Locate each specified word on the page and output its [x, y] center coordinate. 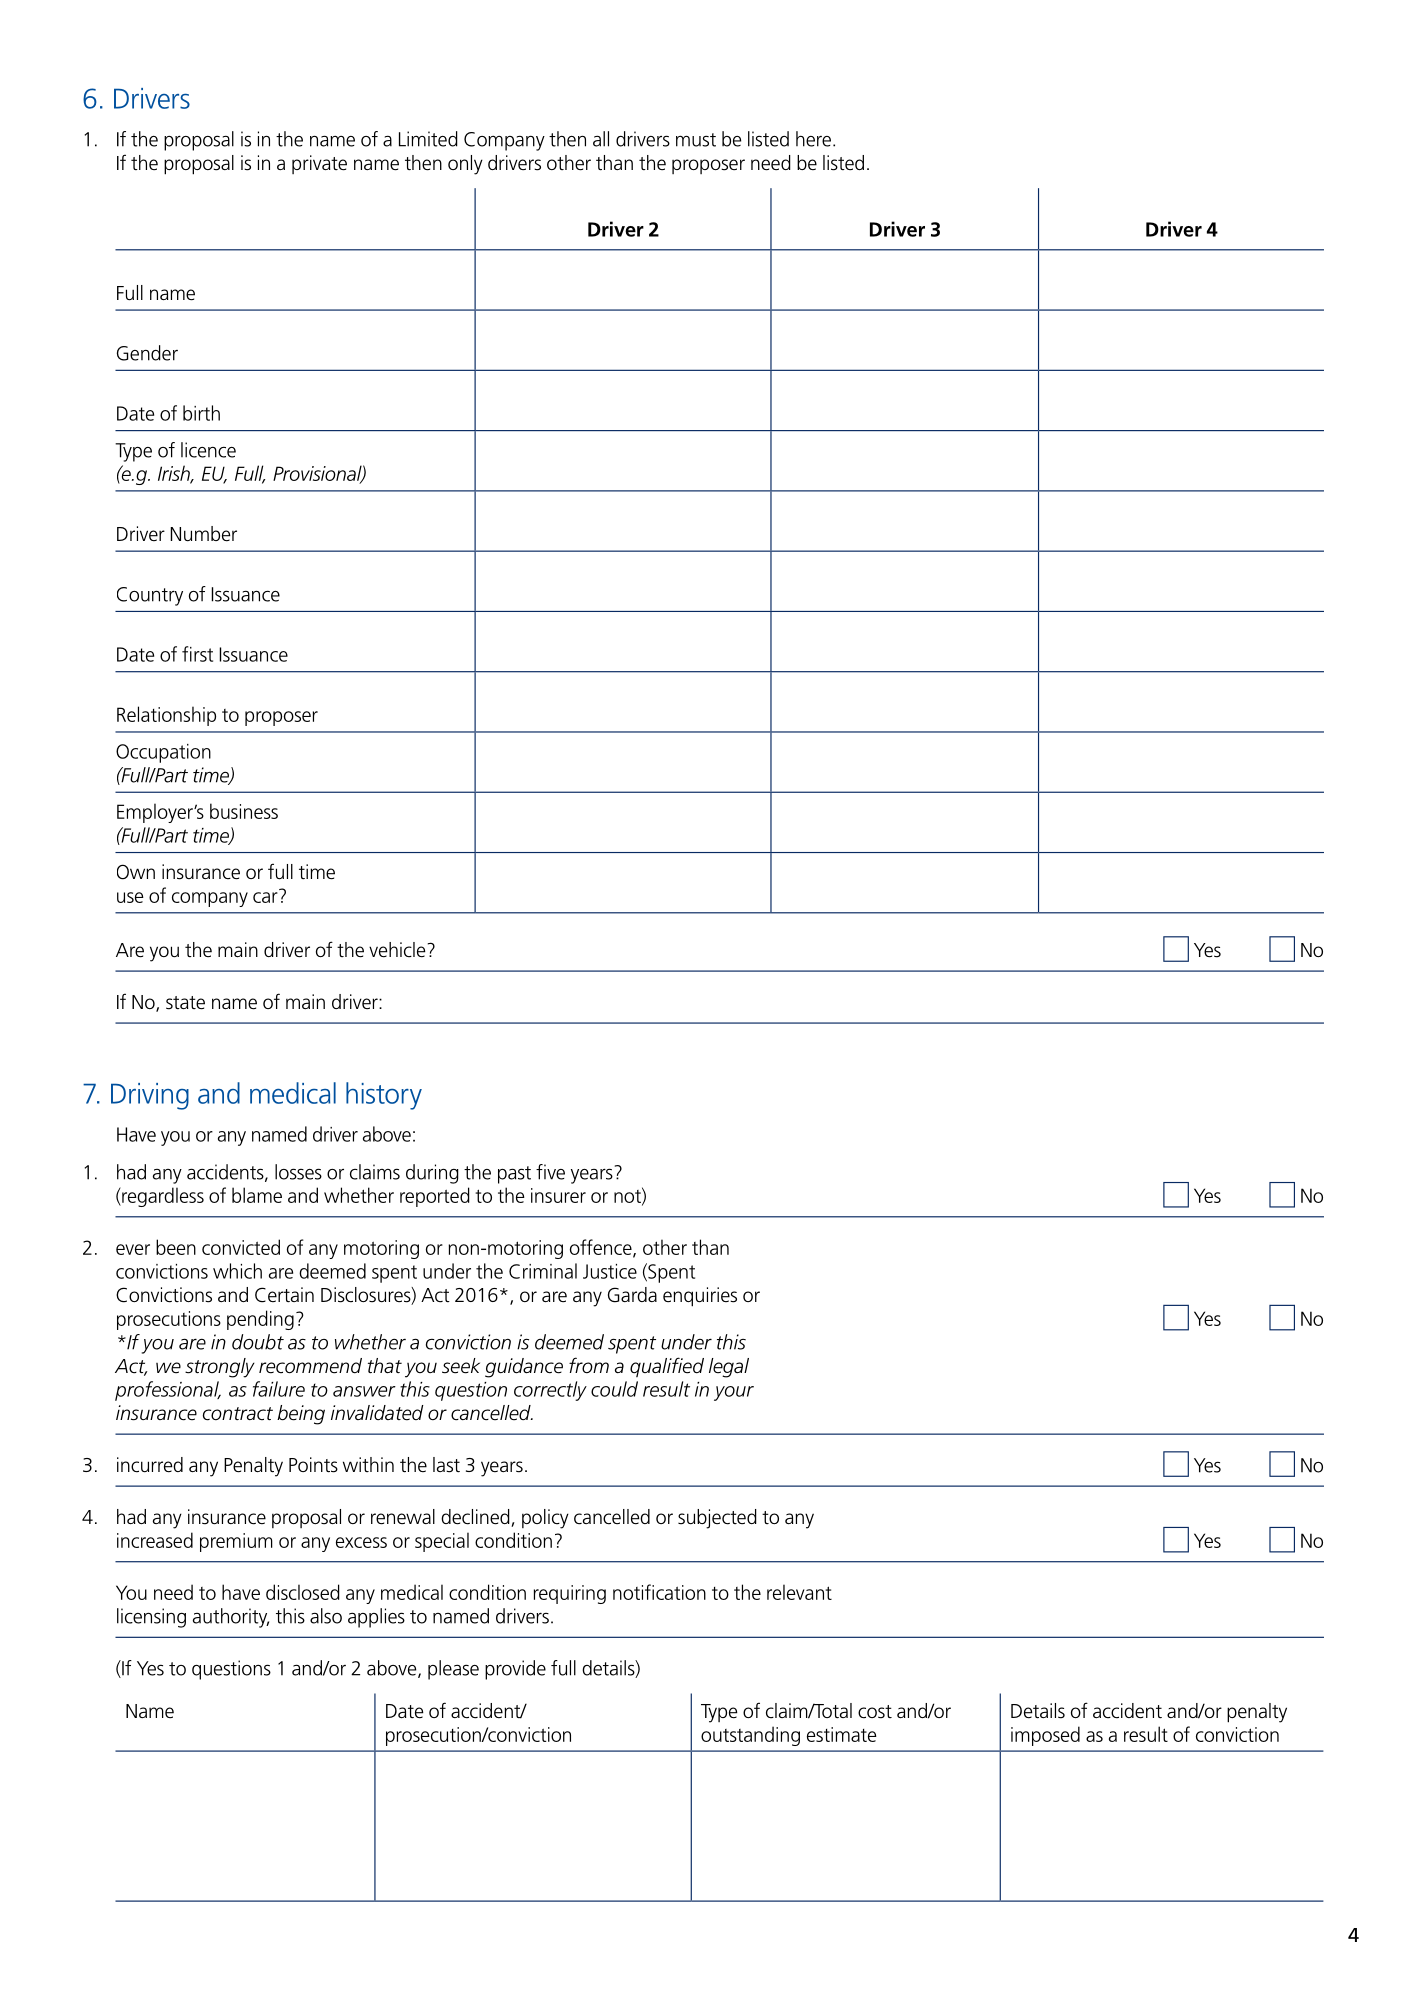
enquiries [700, 1297]
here [813, 139]
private [319, 164]
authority [231, 1618]
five [550, 1172]
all [601, 139]
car [265, 897]
